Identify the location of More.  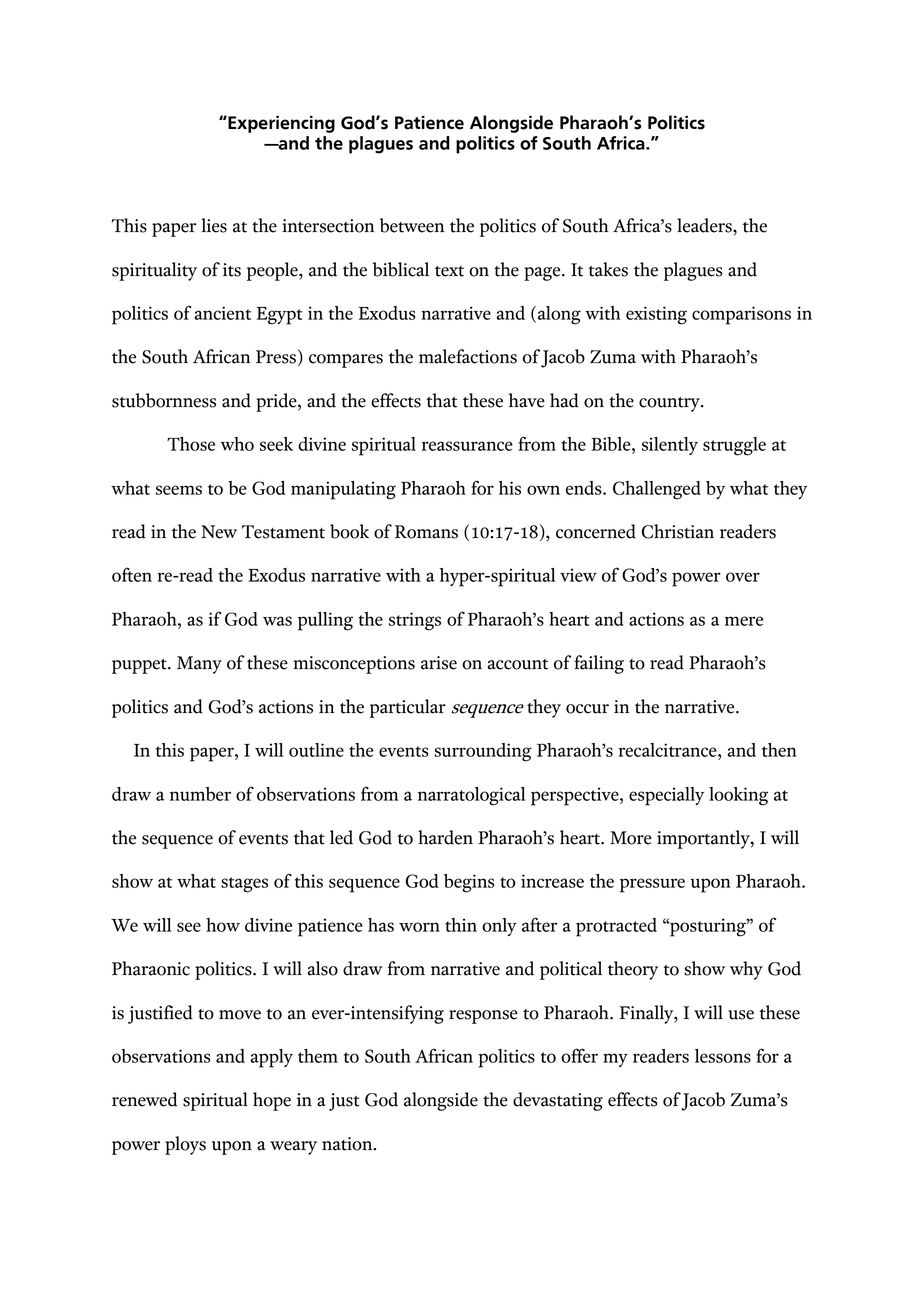
(631, 838).
